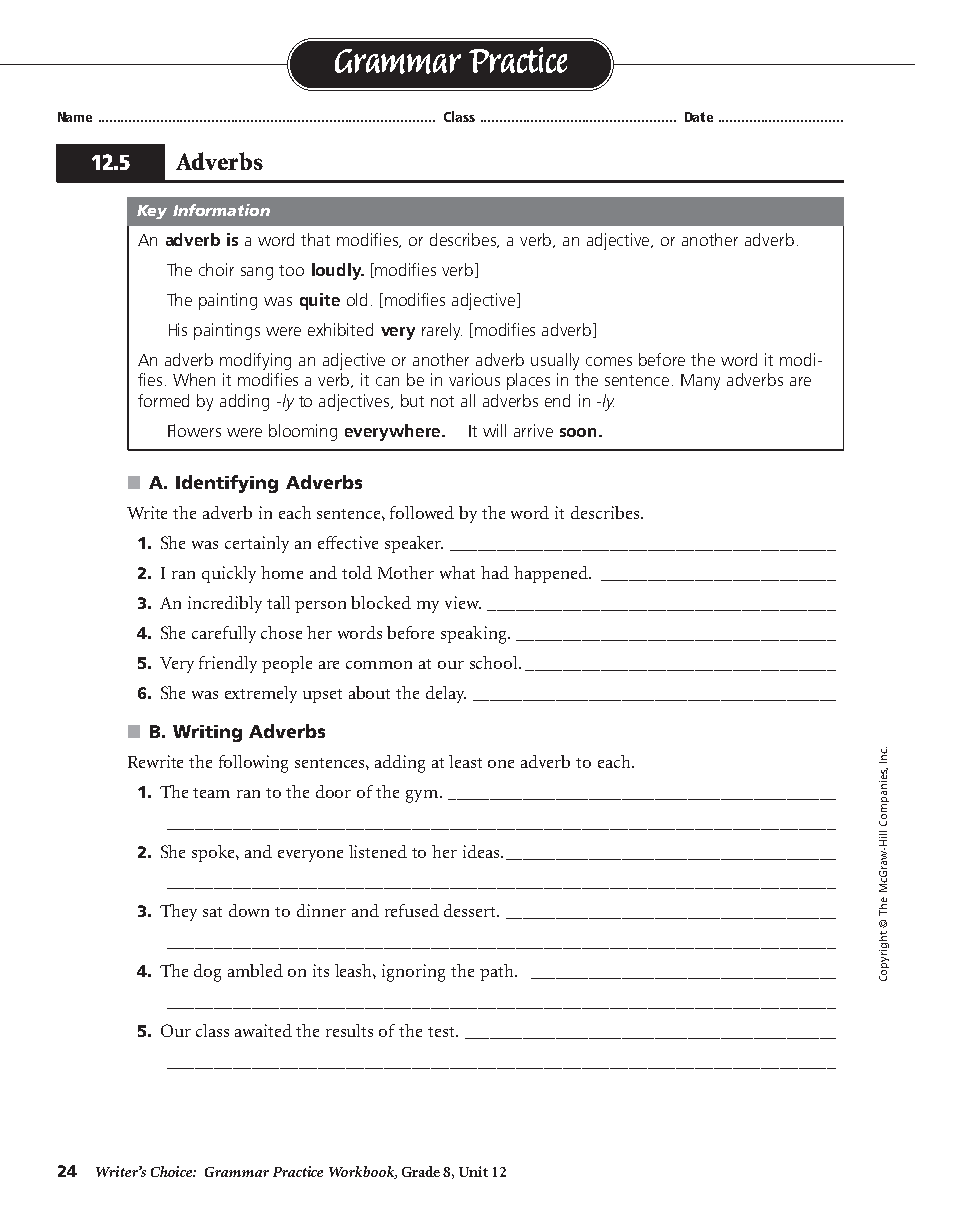 This page has height=1232, width=962. Describe the element at coordinates (421, 1171) in the page. I see `Grade` at that location.
